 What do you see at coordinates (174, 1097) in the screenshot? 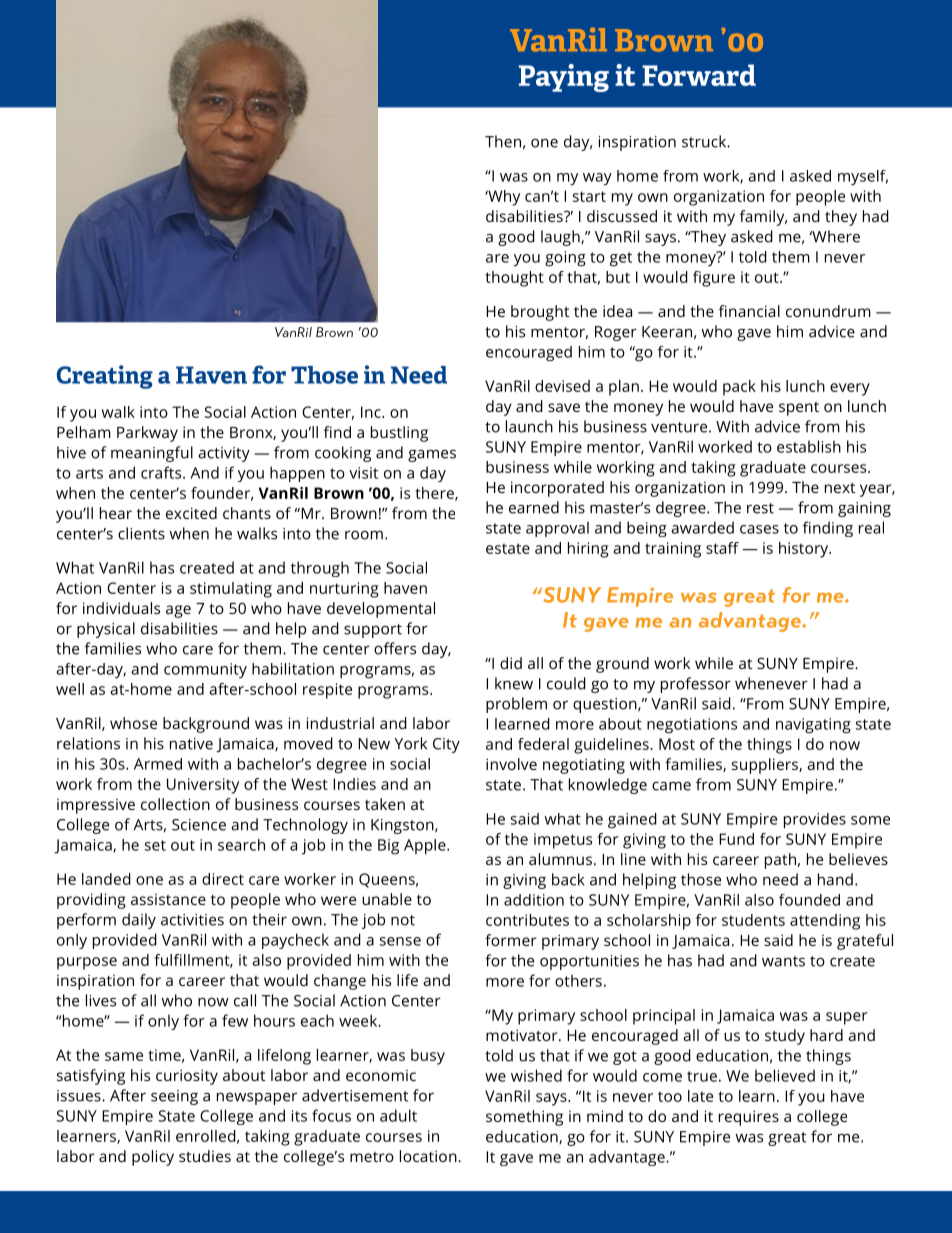
I see `seeing` at bounding box center [174, 1097].
